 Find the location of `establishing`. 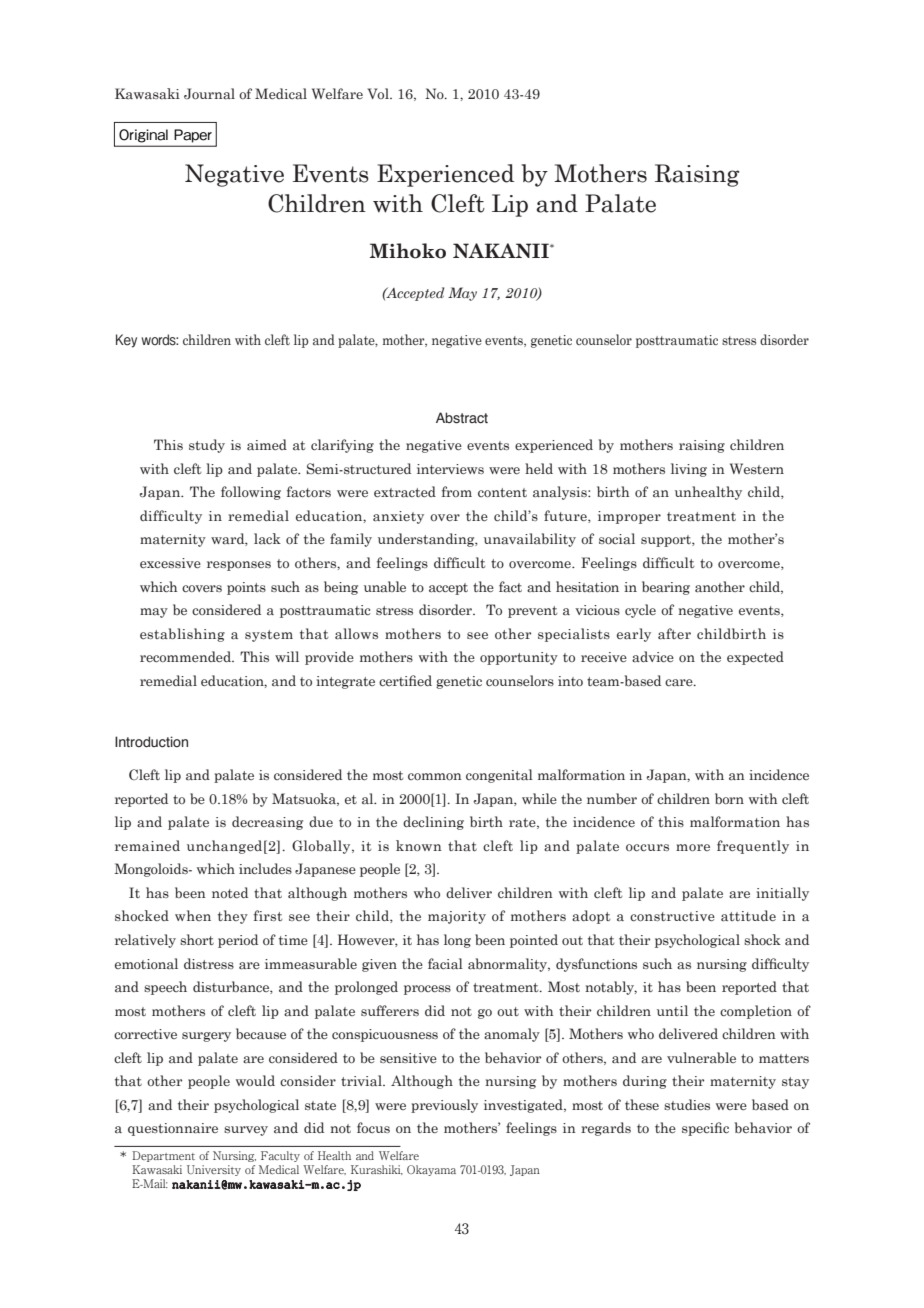

establishing is located at coordinates (182, 635).
